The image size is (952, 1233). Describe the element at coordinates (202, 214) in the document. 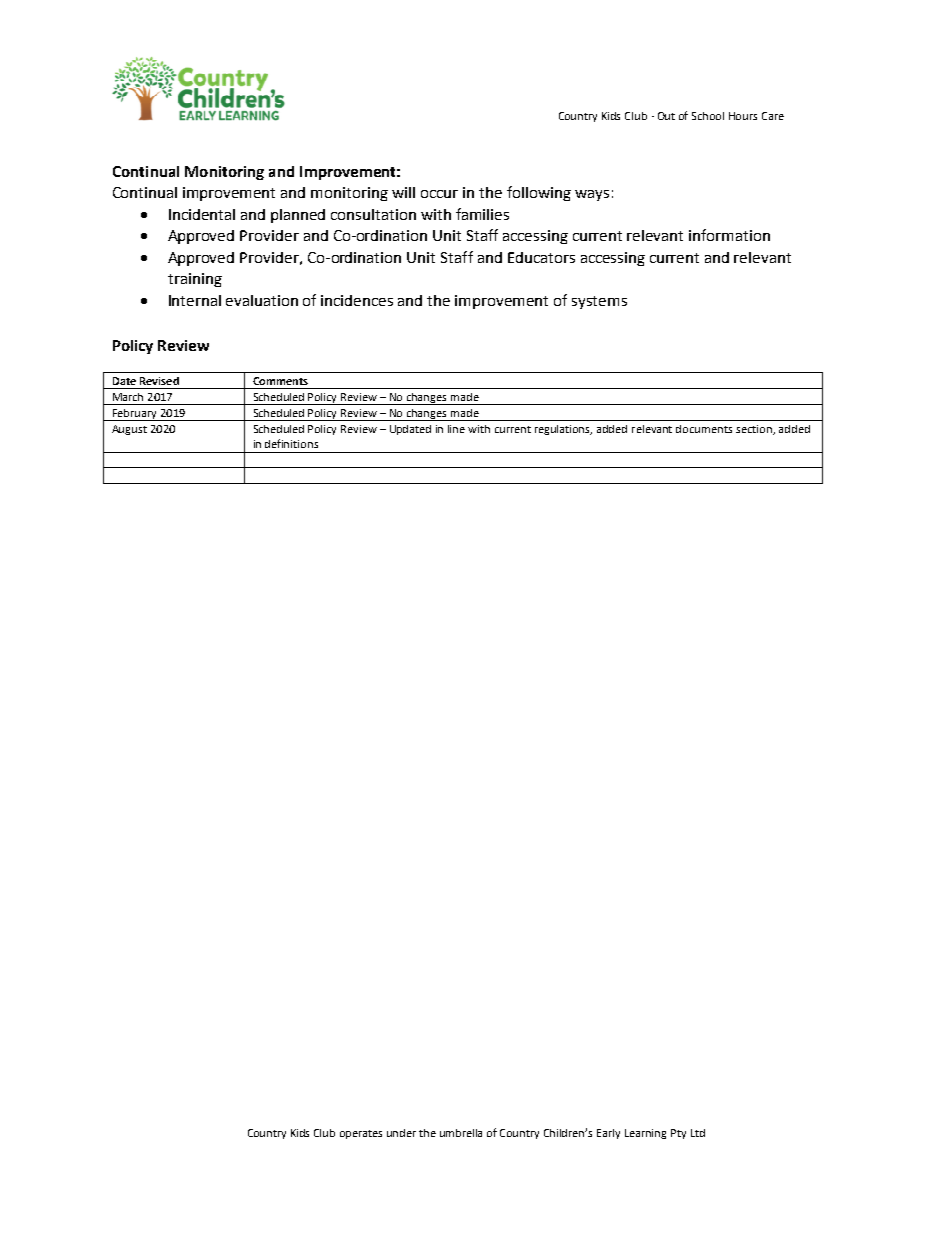

I see `Incidental` at that location.
